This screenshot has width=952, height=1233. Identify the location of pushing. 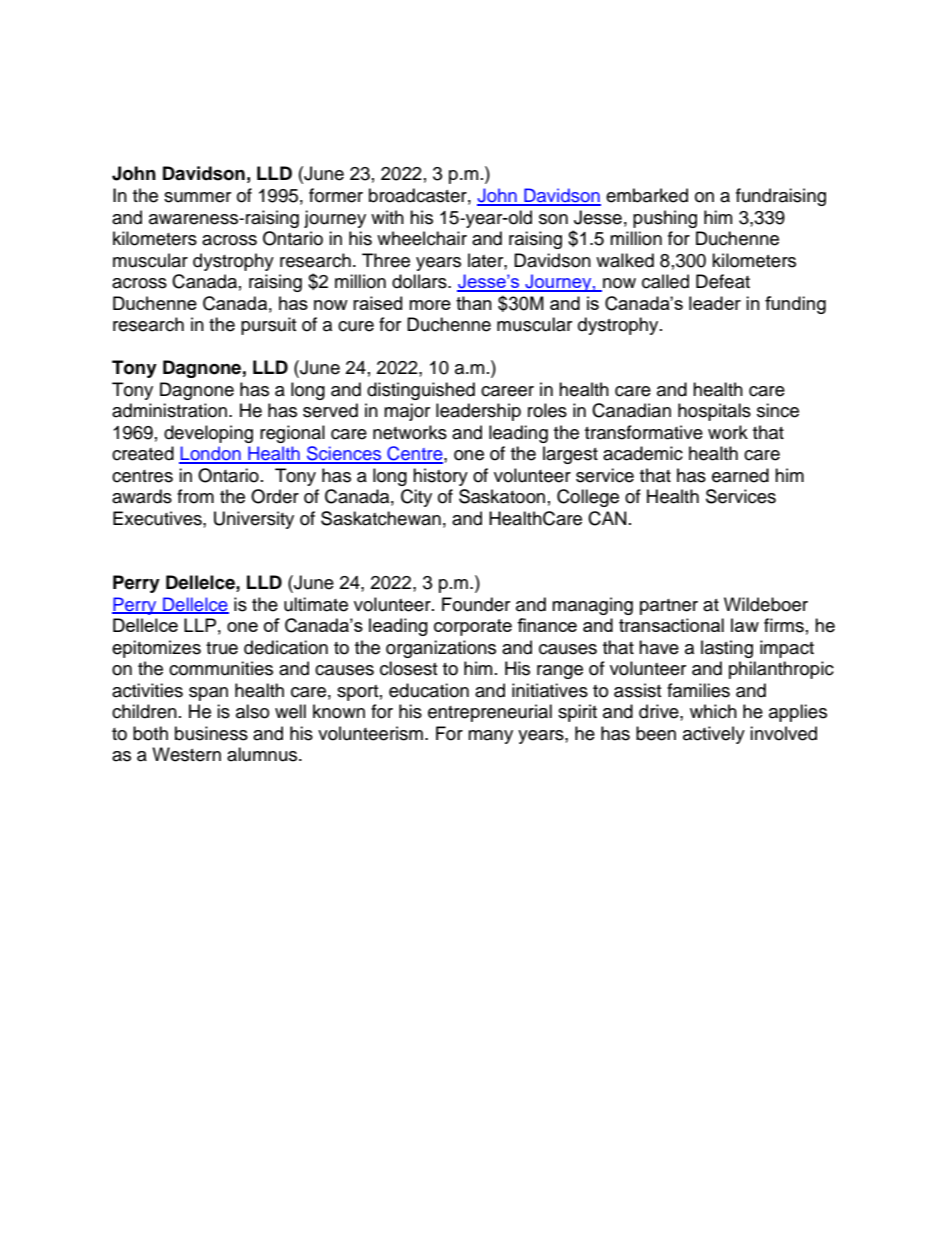
(665, 219).
